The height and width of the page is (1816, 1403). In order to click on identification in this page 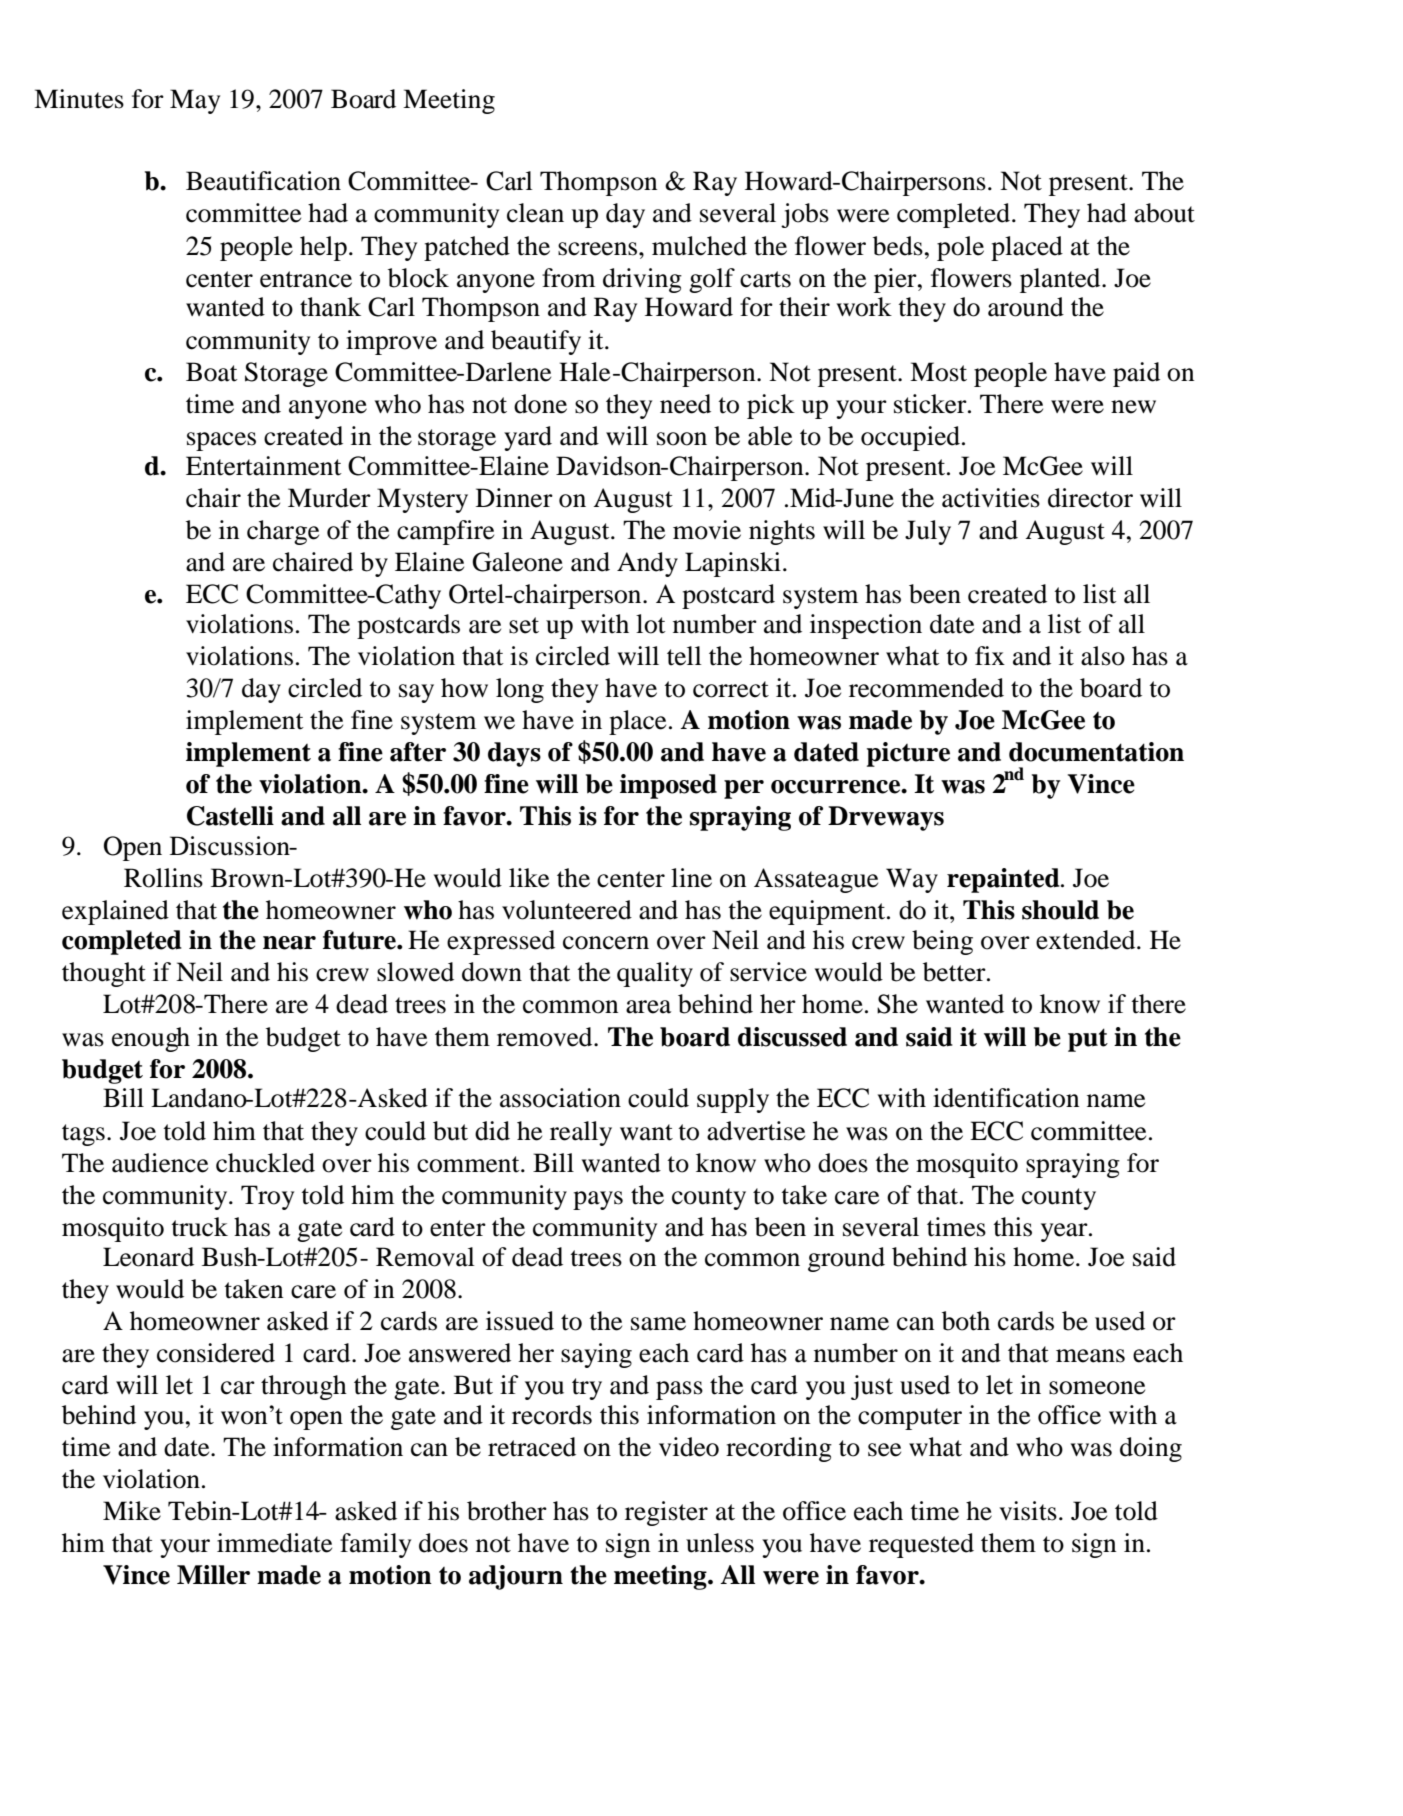, I will do `click(1006, 1098)`.
